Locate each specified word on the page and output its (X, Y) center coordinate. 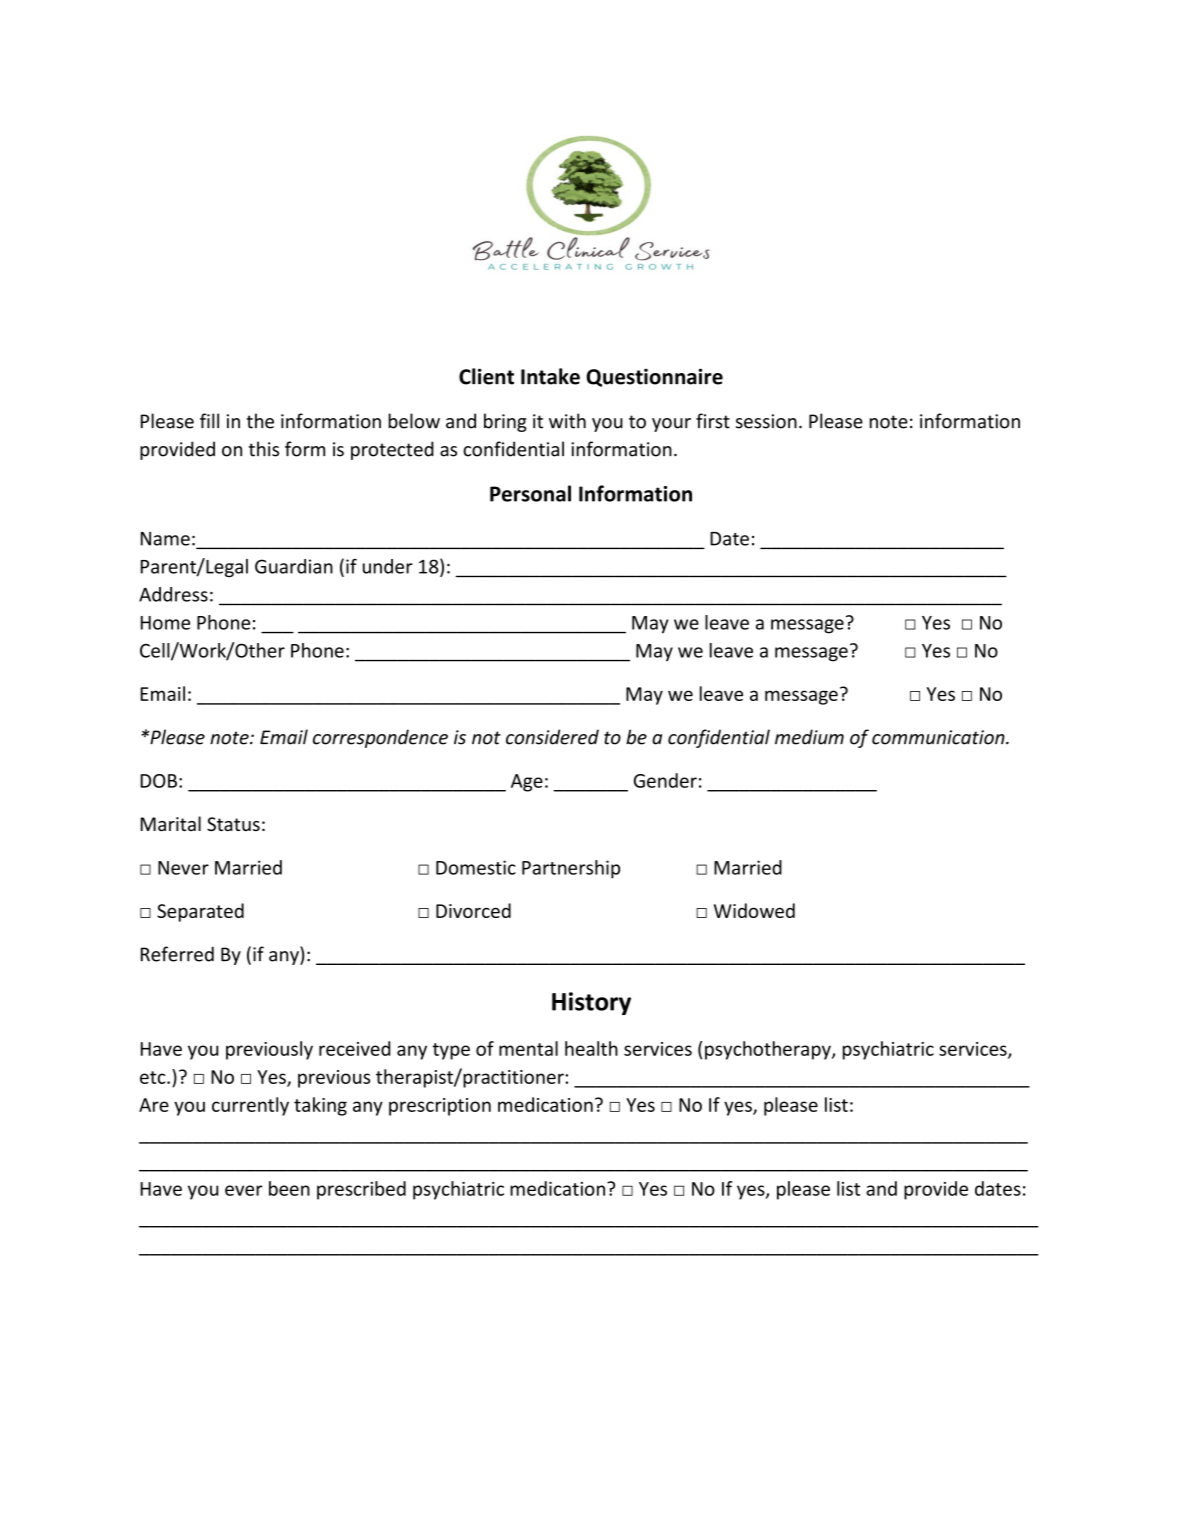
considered (552, 737)
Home (165, 623)
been (289, 1188)
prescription (440, 1107)
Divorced (473, 910)
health (591, 1048)
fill (209, 420)
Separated (200, 912)
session (766, 421)
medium (809, 737)
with (567, 421)
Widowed (754, 910)
